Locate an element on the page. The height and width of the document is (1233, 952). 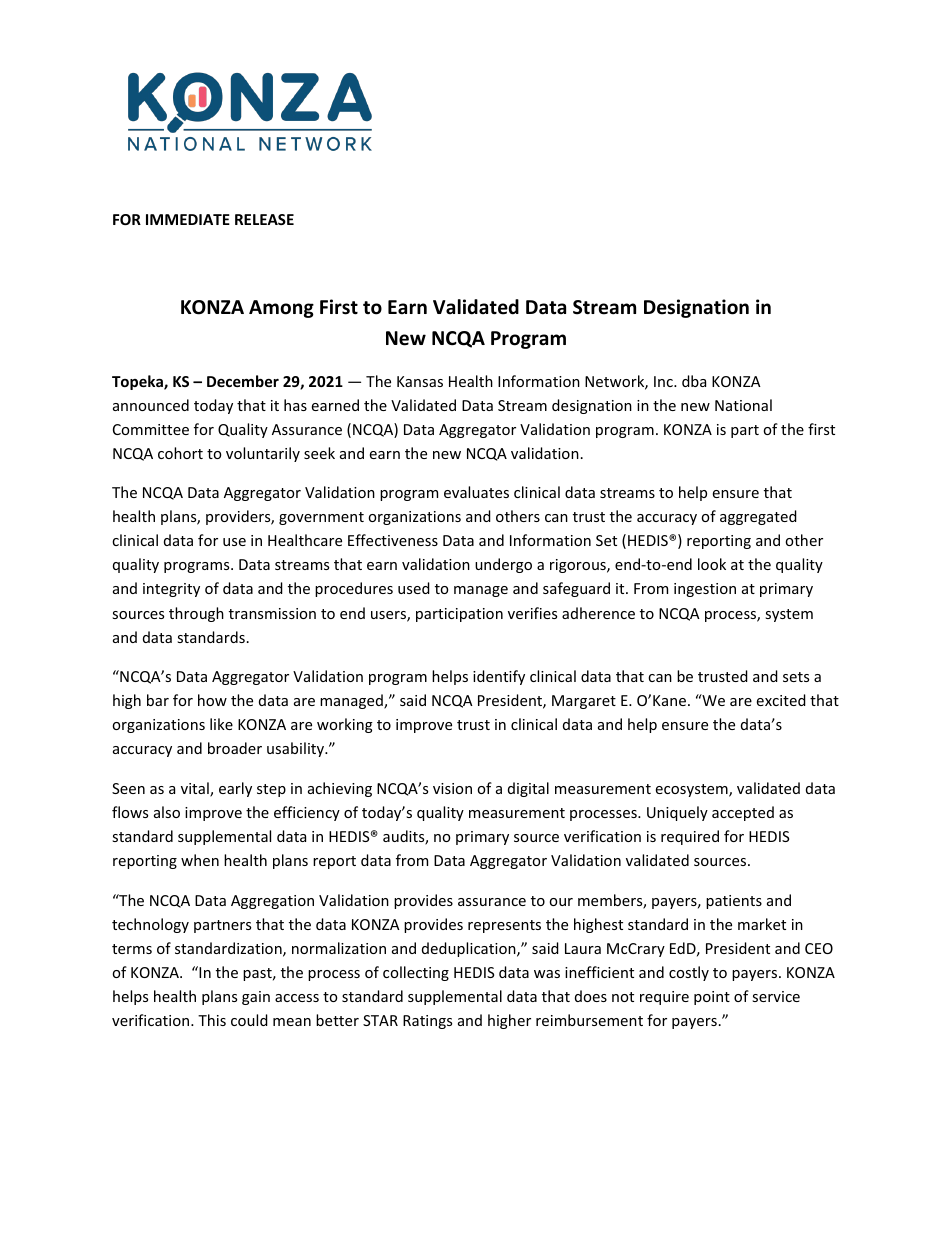
accepted is located at coordinates (743, 813).
